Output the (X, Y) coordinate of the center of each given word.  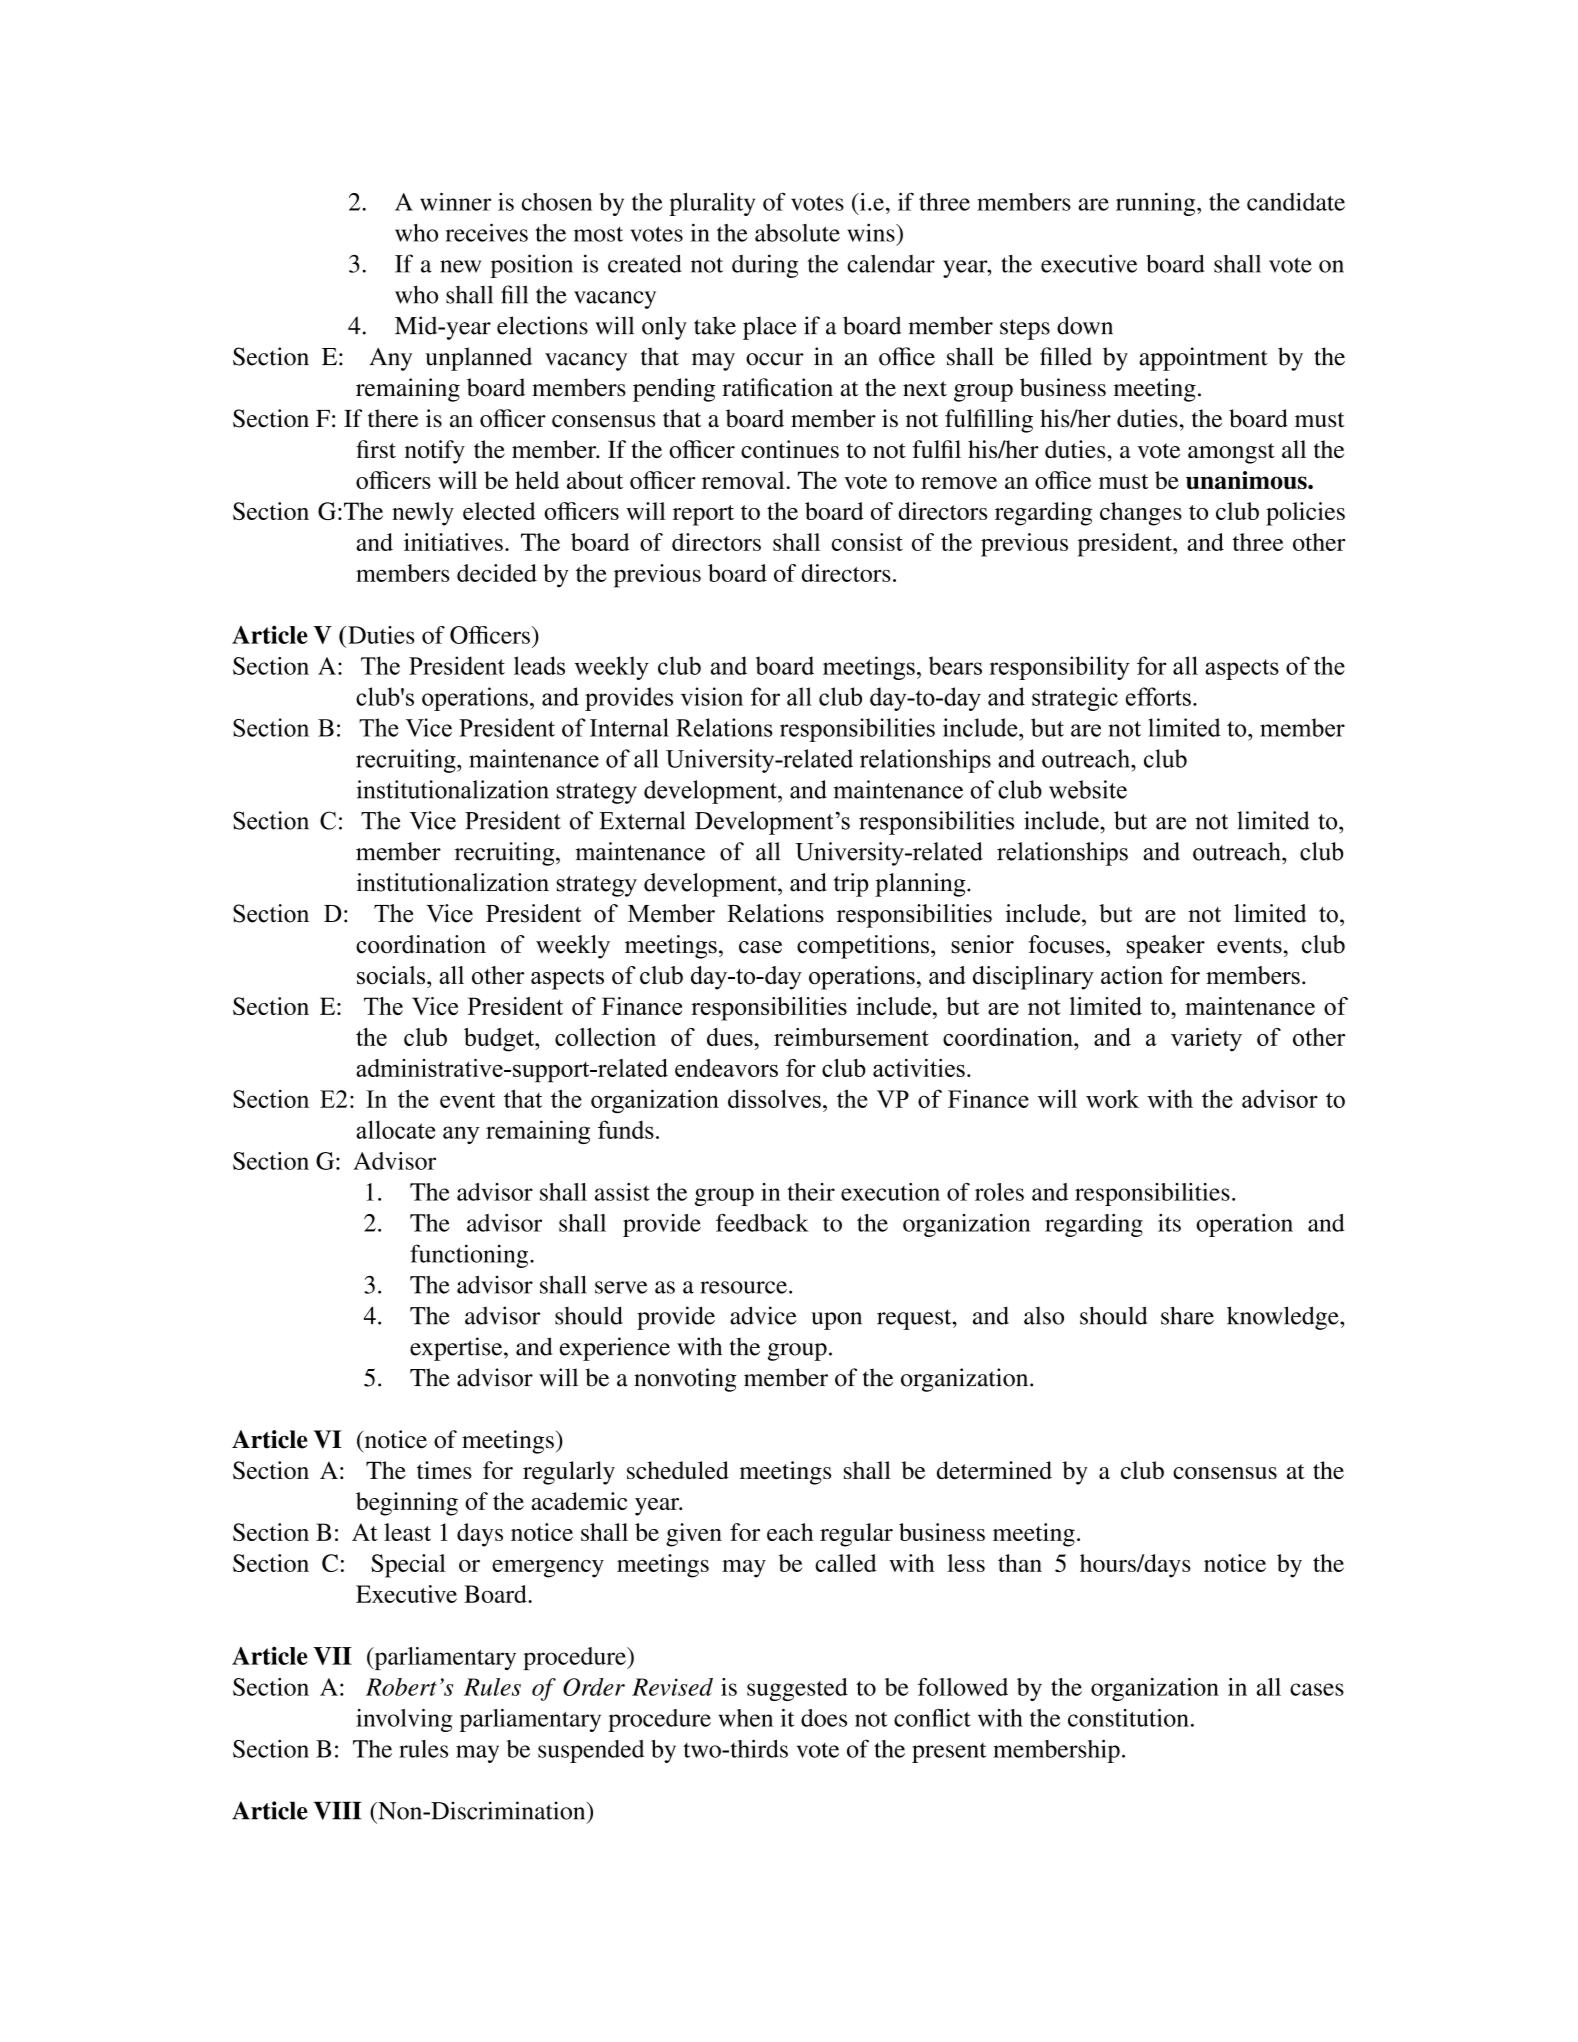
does (824, 1718)
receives (487, 232)
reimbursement (851, 1037)
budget (500, 1040)
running (1157, 204)
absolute (797, 233)
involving (404, 1720)
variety (1206, 1040)
